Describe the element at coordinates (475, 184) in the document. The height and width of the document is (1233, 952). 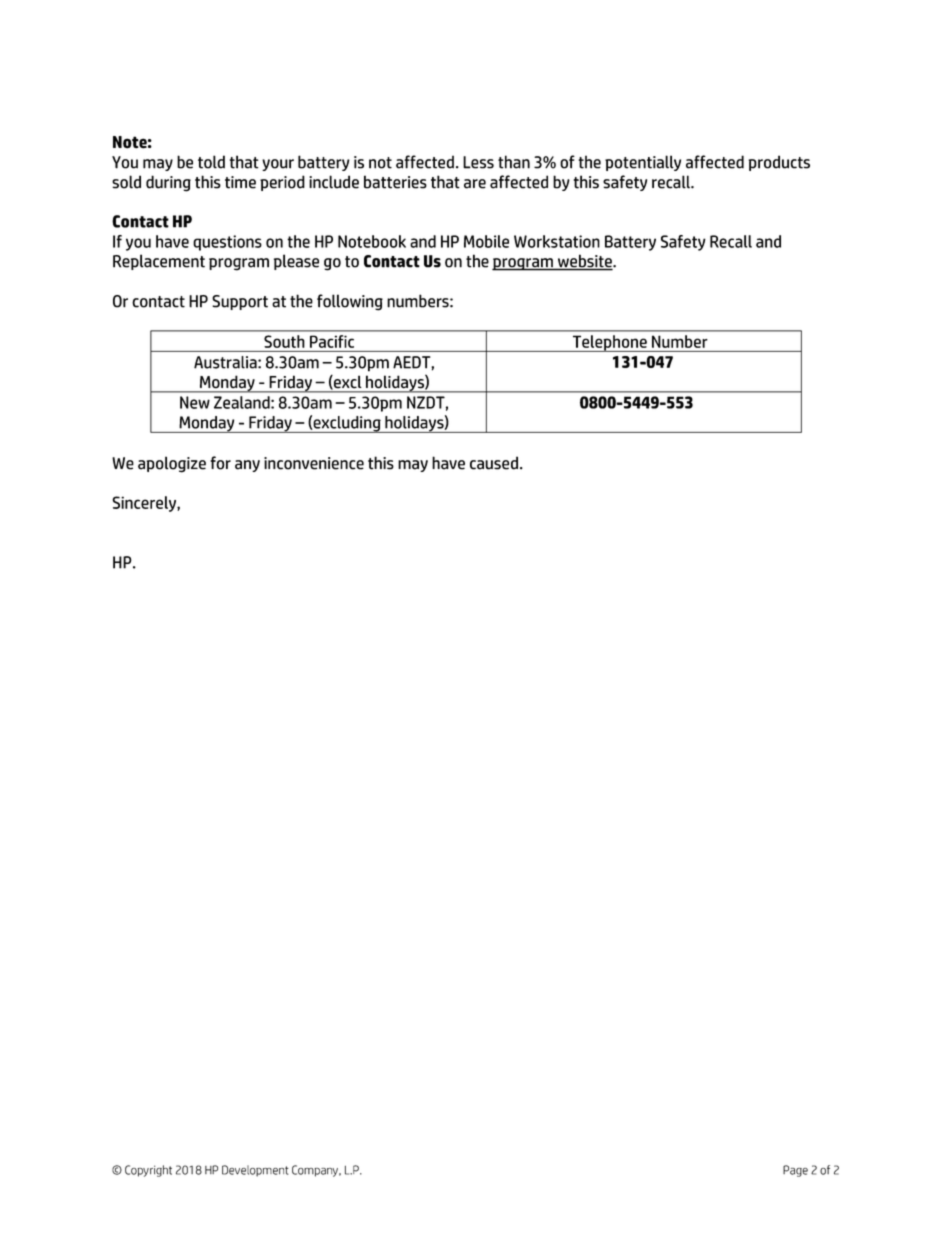
I see `are` at that location.
